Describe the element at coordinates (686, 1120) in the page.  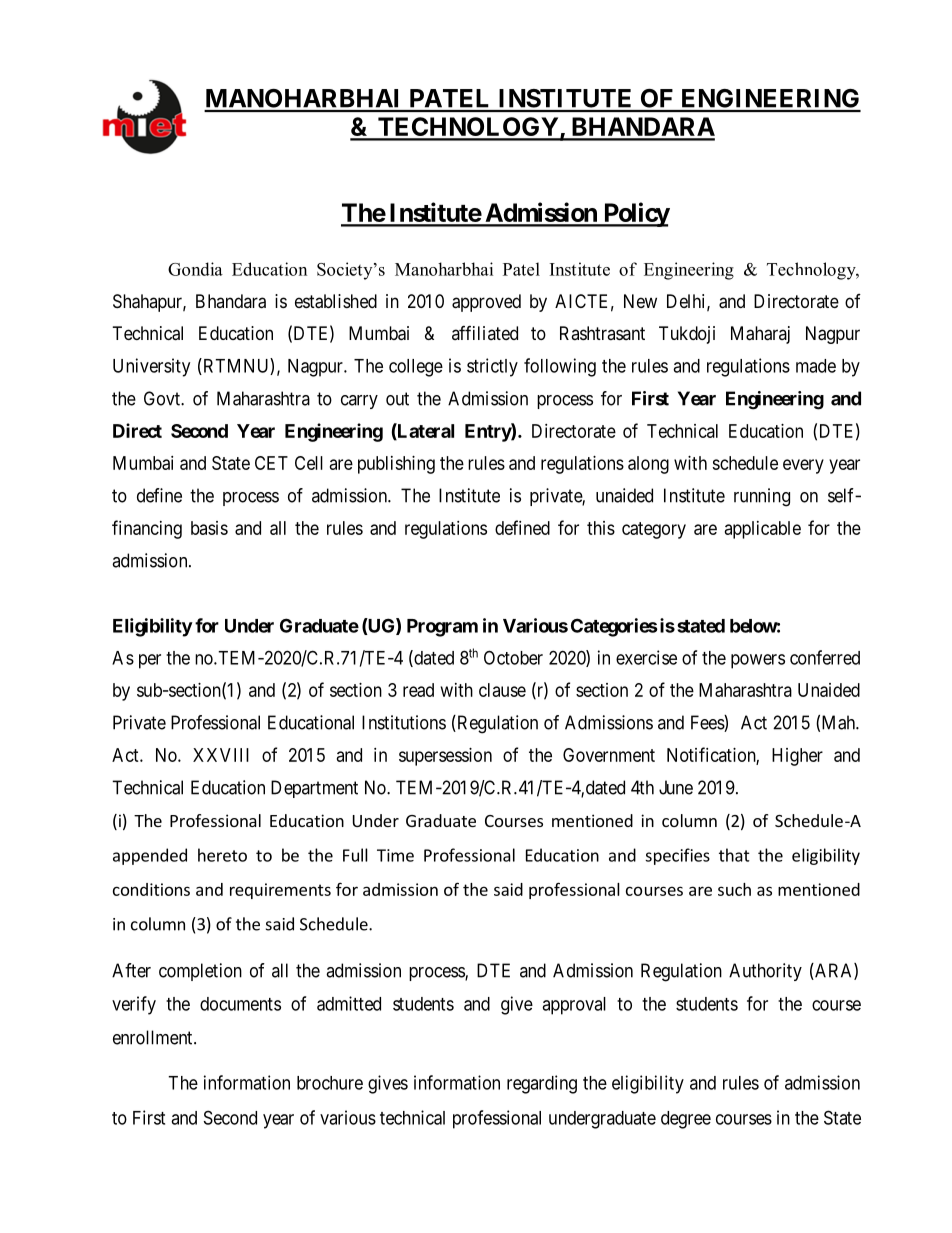
I see `degree` at that location.
